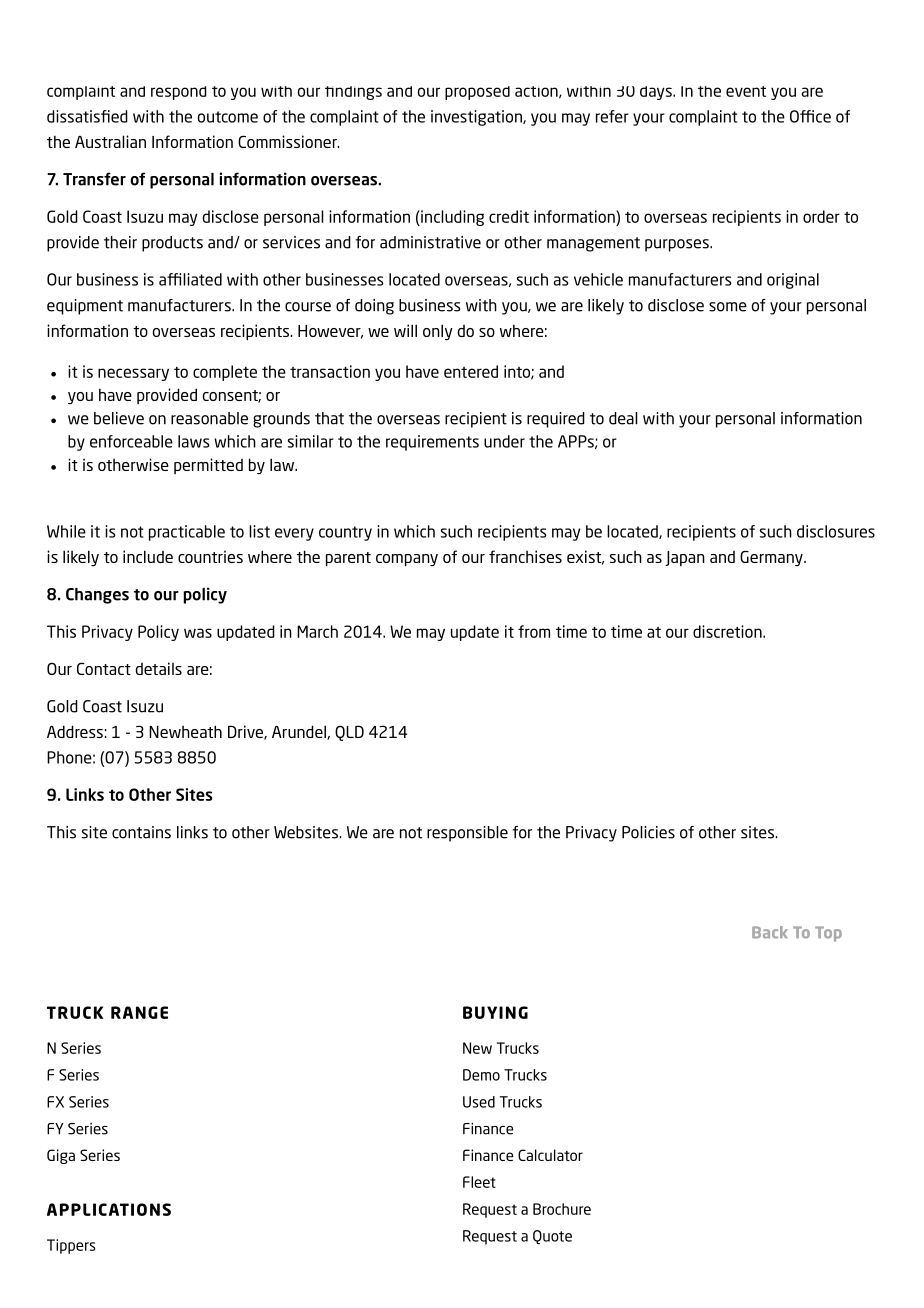 Image resolution: width=924 pixels, height=1308 pixels. I want to click on Quote, so click(552, 1237).
